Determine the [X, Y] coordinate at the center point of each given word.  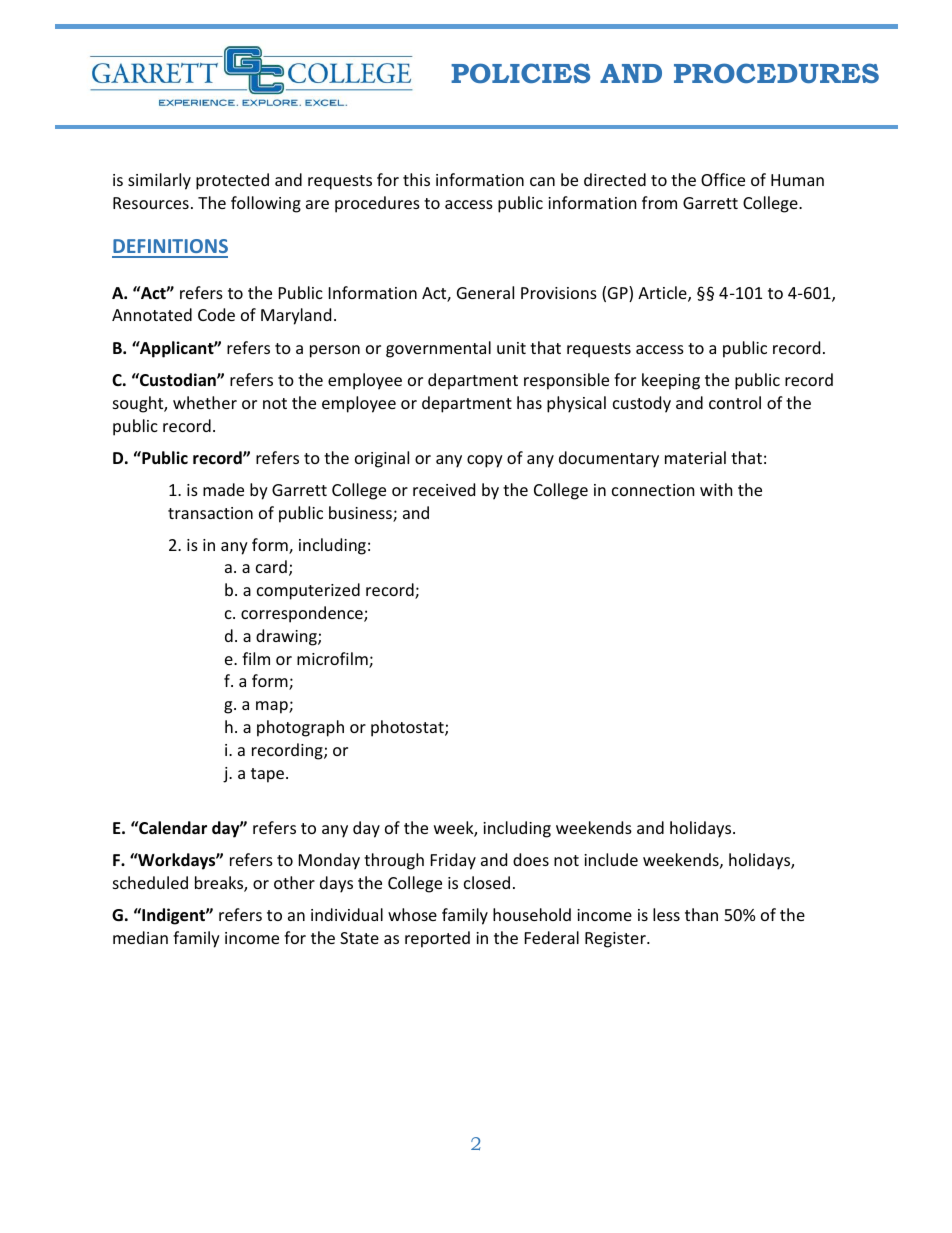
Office [723, 179]
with [716, 489]
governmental [438, 349]
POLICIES [520, 73]
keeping [671, 381]
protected [232, 181]
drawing [287, 637]
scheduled [150, 882]
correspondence [303, 614]
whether [205, 402]
